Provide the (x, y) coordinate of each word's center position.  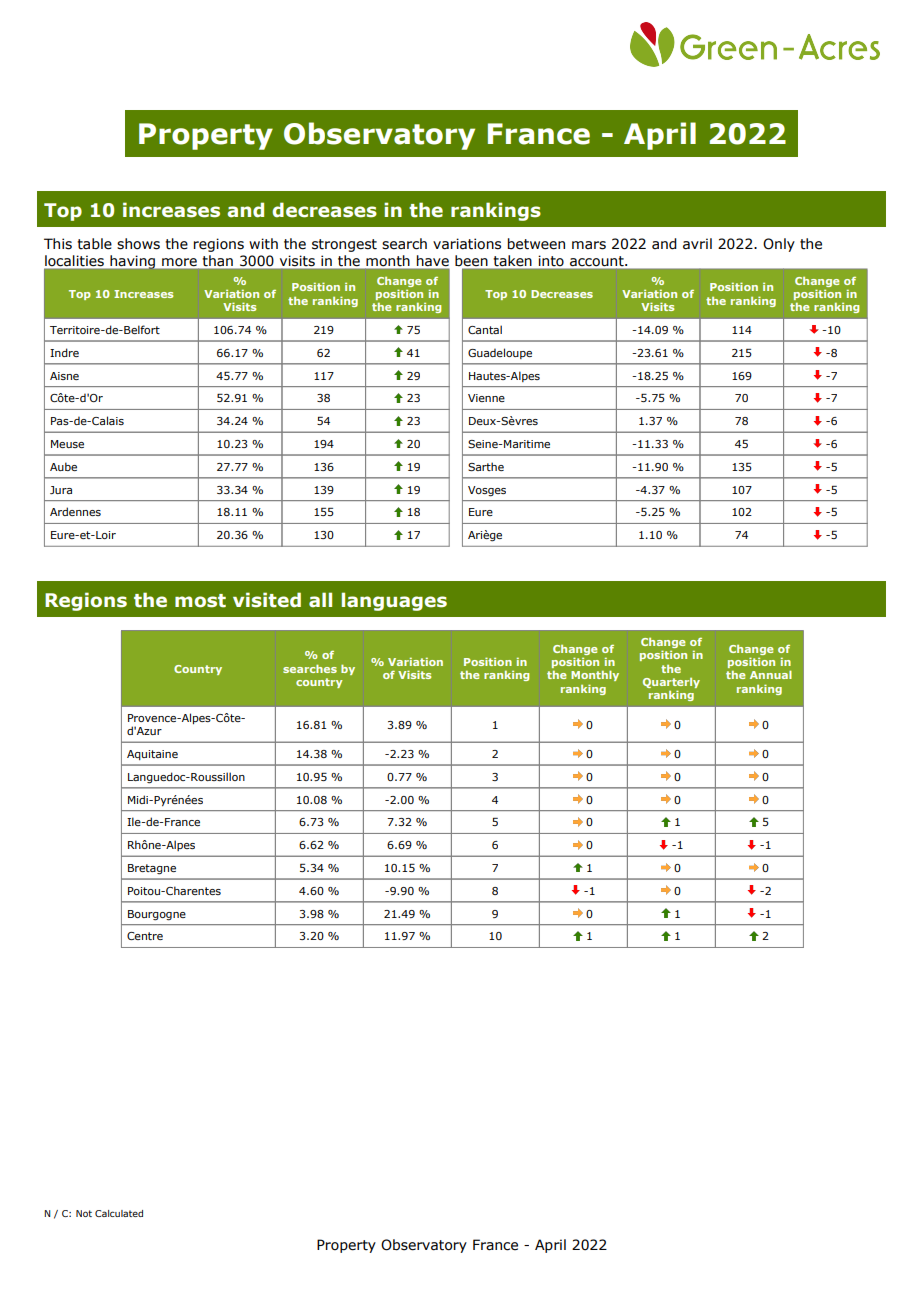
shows (138, 244)
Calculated (119, 1213)
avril (697, 244)
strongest (344, 245)
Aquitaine (152, 755)
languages (394, 601)
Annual (771, 674)
